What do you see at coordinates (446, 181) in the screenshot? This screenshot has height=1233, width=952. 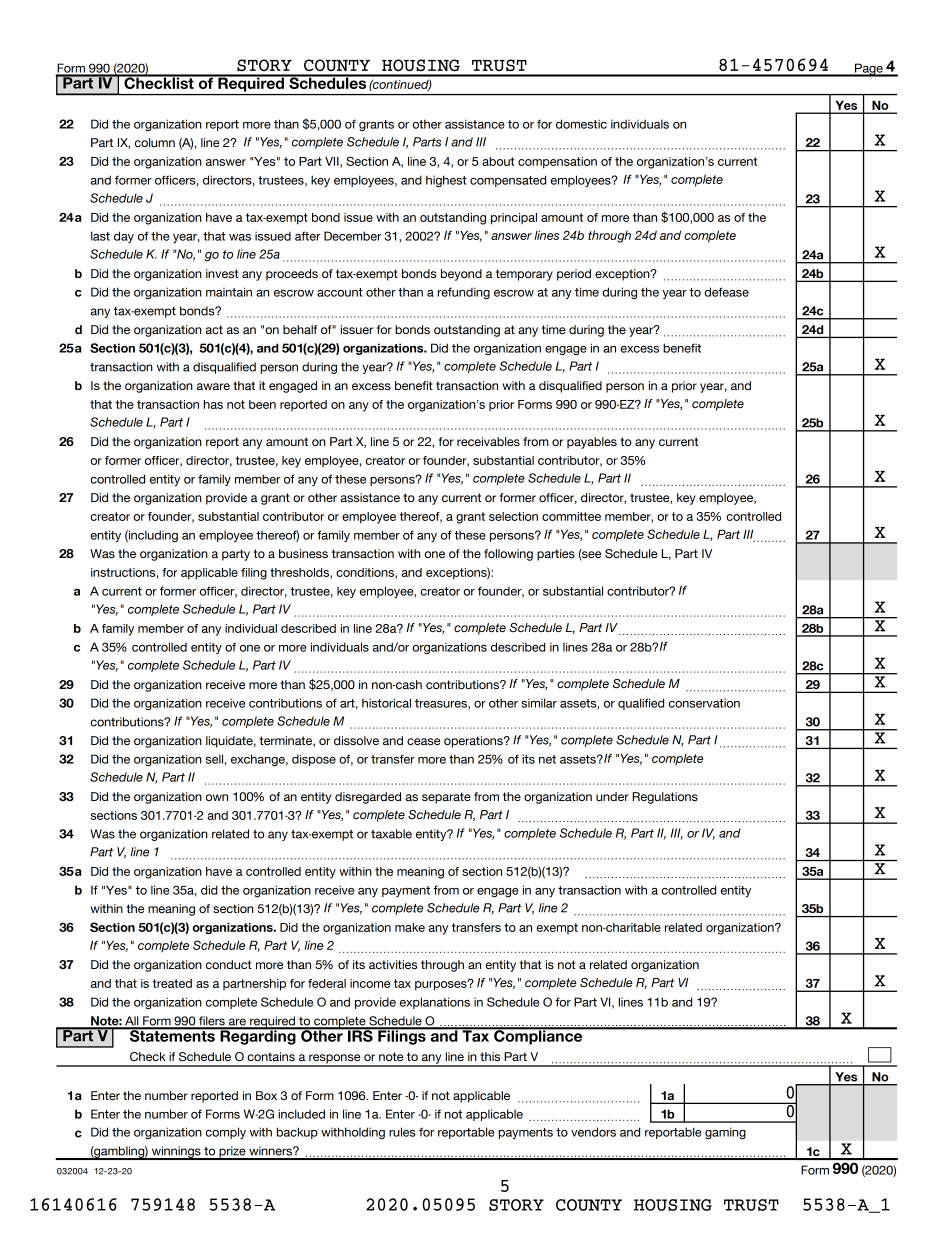 I see `highest` at bounding box center [446, 181].
